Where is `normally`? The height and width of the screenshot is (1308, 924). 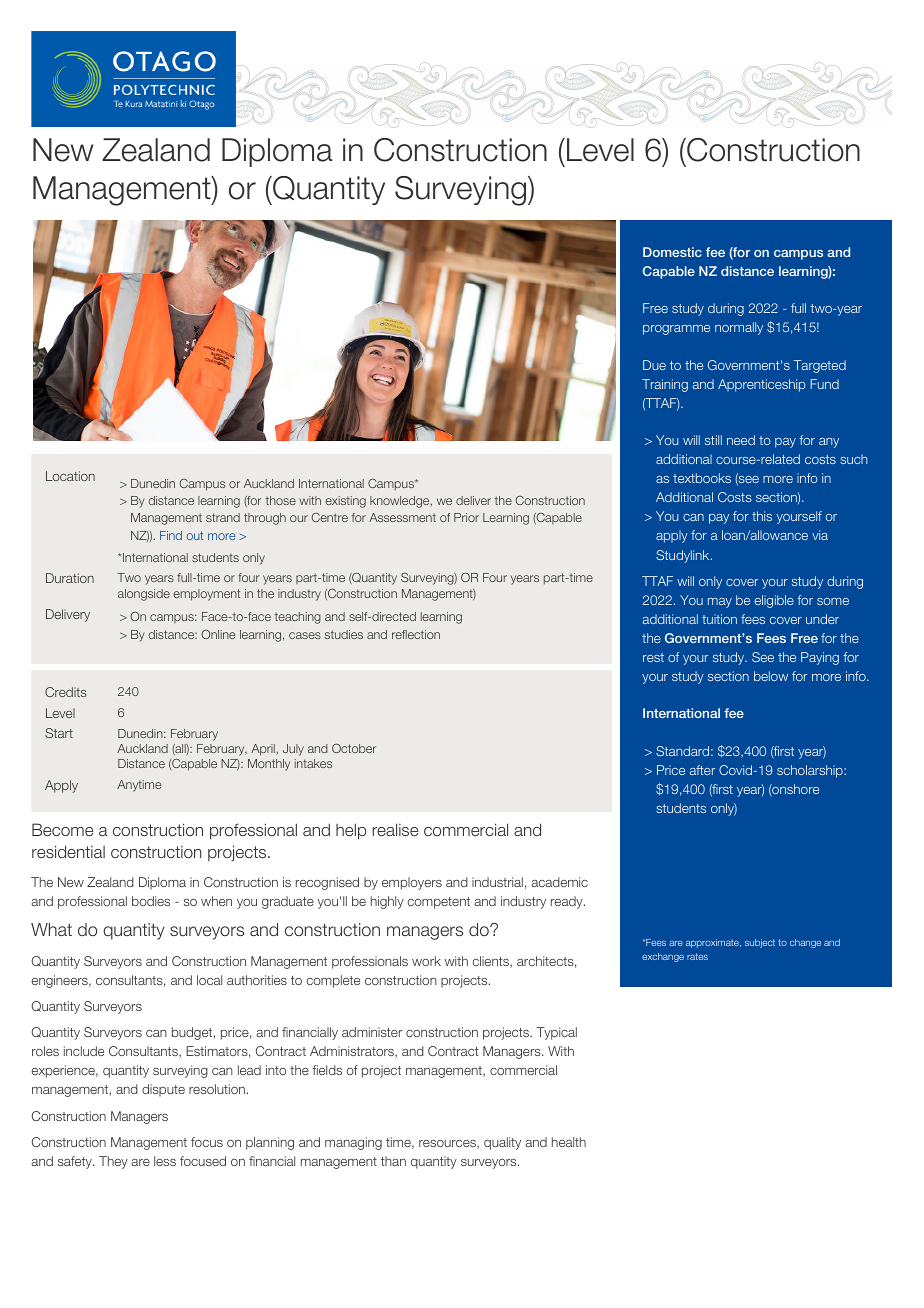
normally is located at coordinates (739, 328).
